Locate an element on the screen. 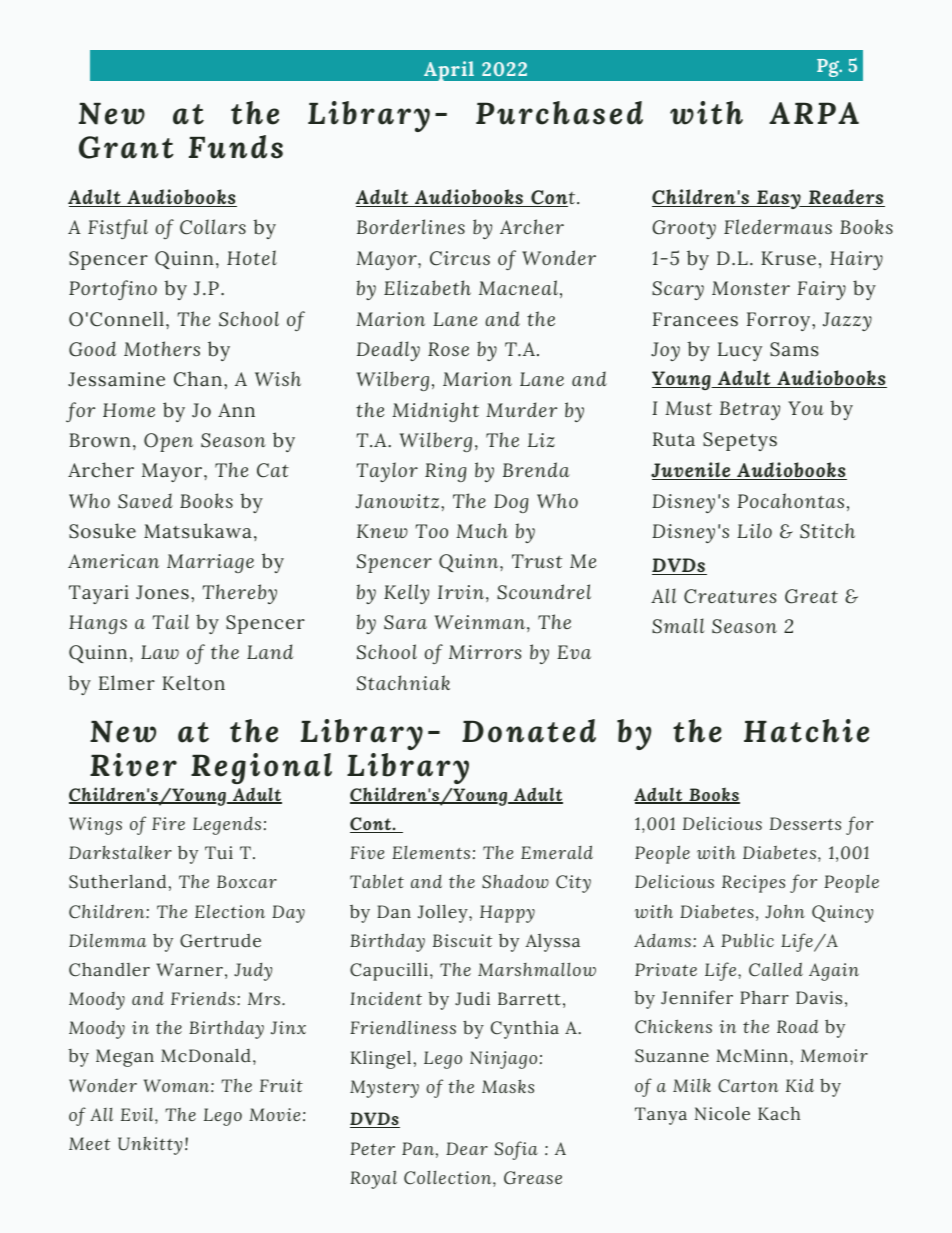 The image size is (952, 1233). Funds is located at coordinates (236, 147).
